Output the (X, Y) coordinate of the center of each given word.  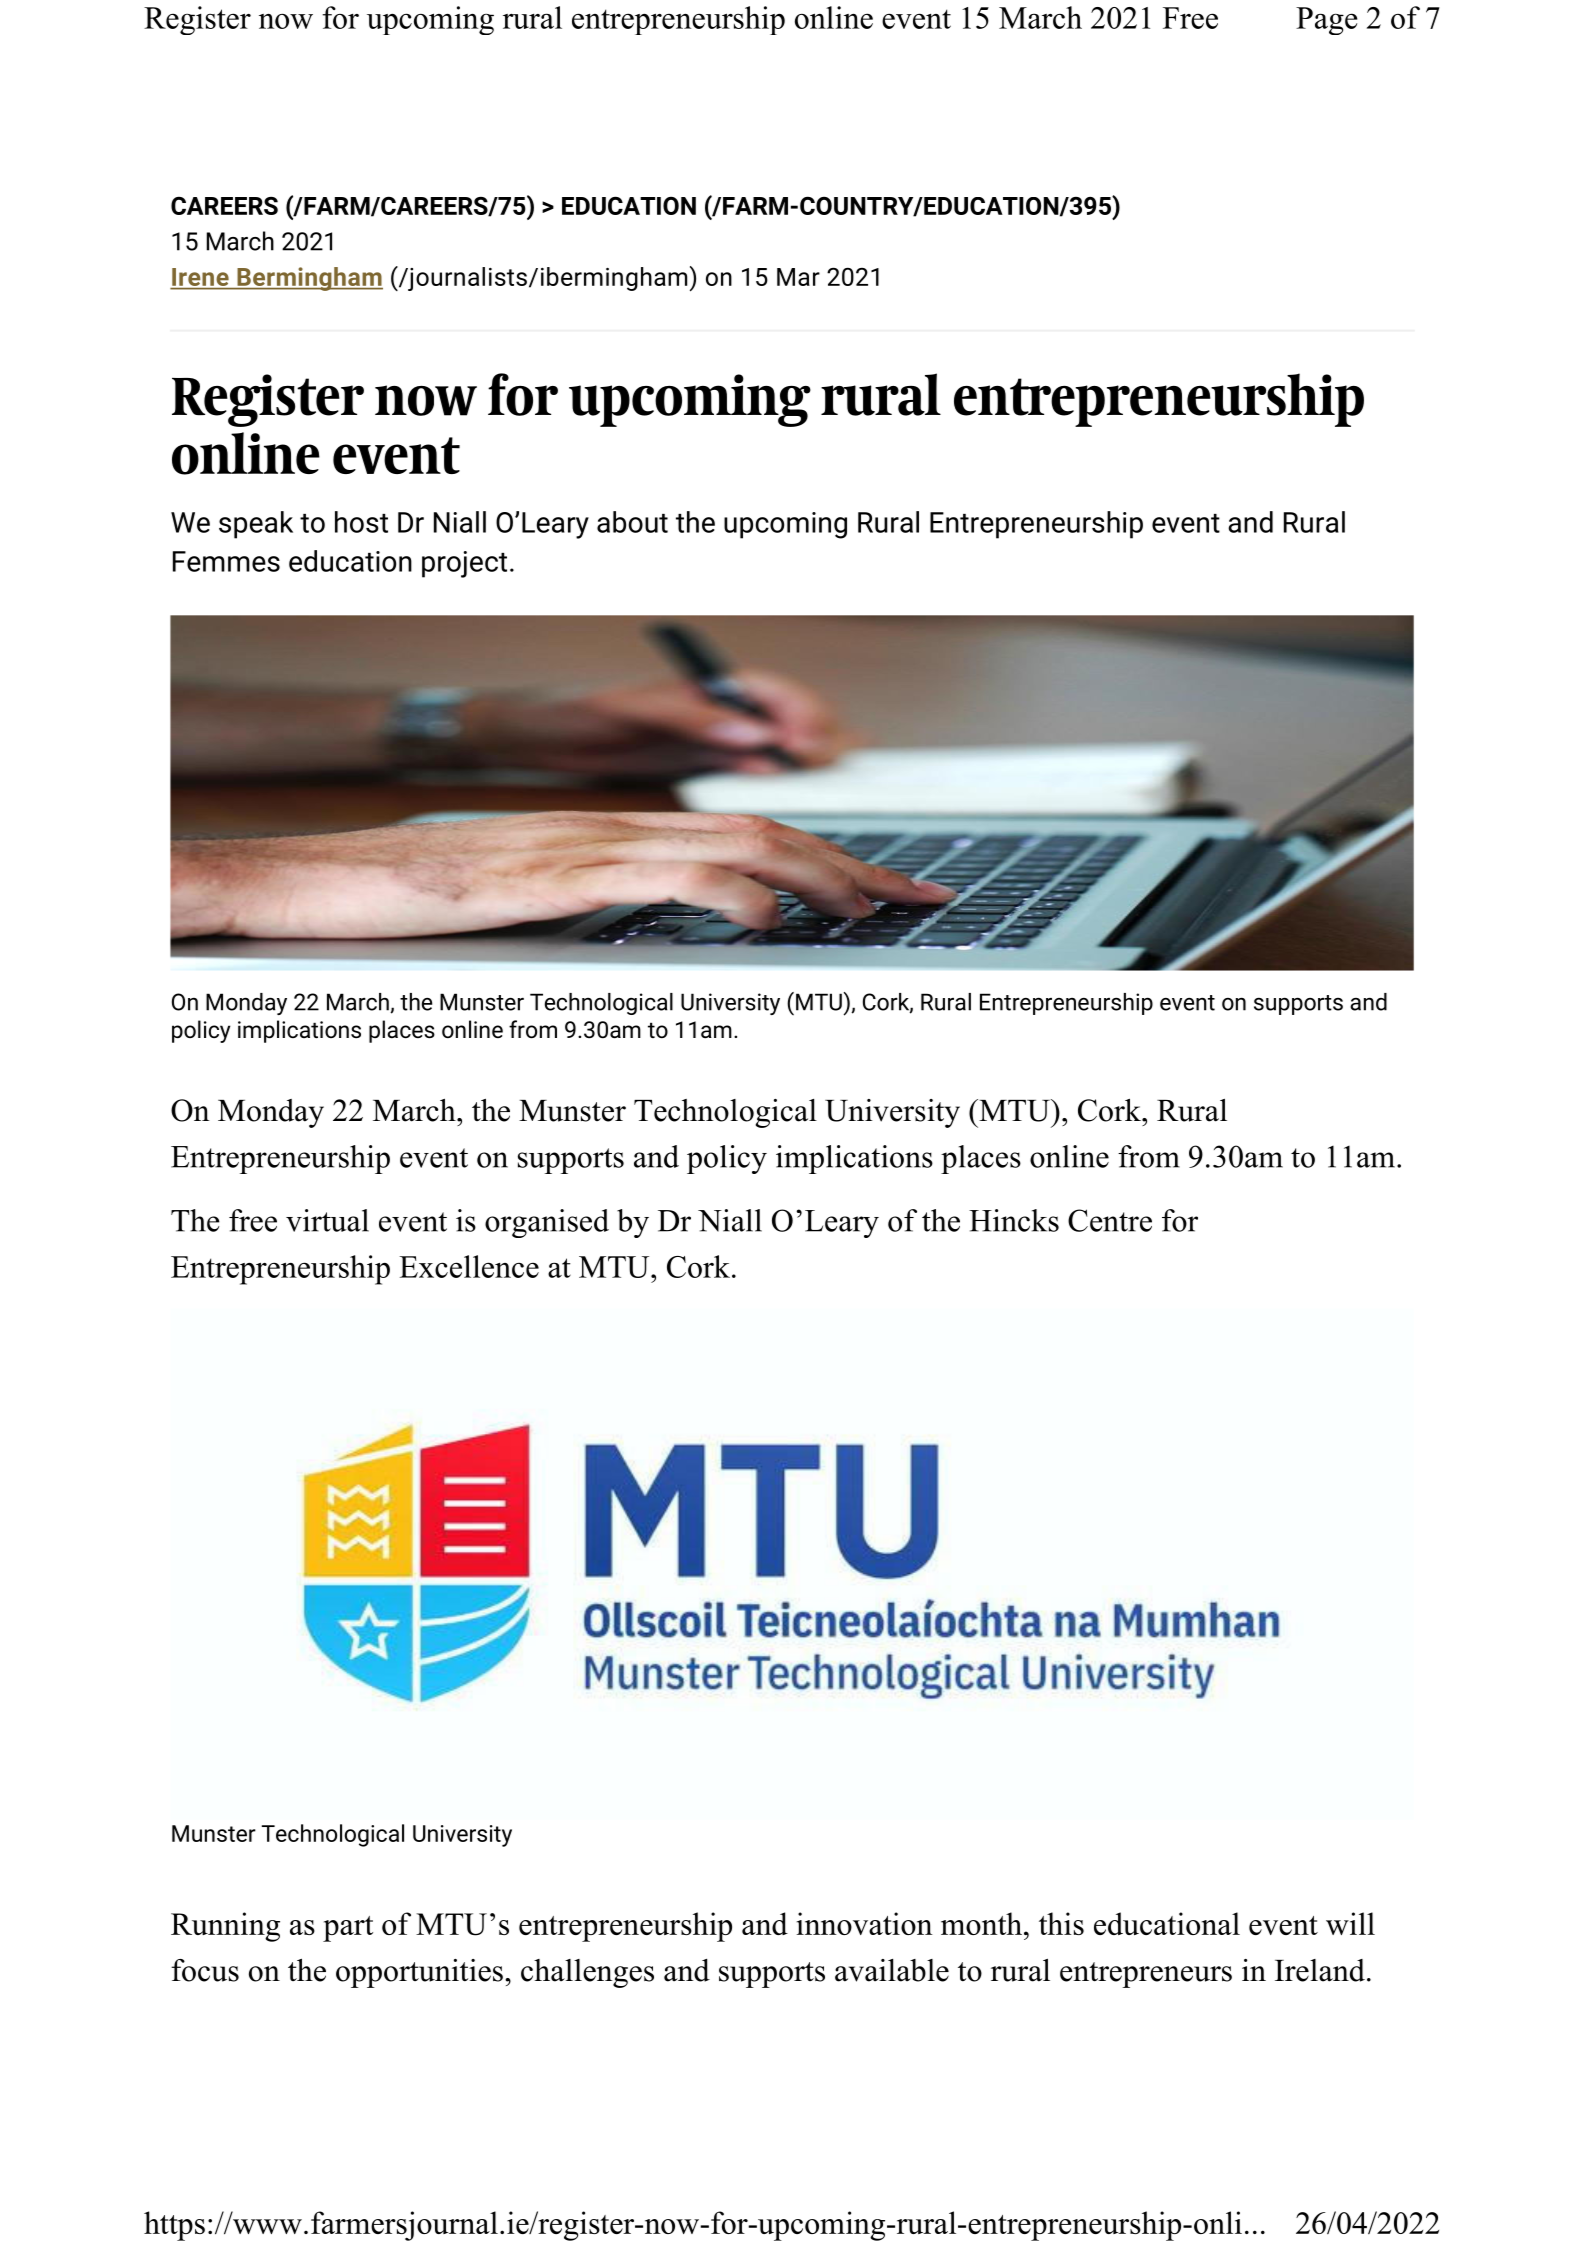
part (348, 1929)
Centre (1110, 1220)
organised (547, 1223)
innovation (864, 1923)
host (361, 522)
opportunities (419, 1973)
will (1350, 1923)
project (464, 564)
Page (1326, 21)
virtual (327, 1220)
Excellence (469, 1266)
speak (256, 525)
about (632, 522)
